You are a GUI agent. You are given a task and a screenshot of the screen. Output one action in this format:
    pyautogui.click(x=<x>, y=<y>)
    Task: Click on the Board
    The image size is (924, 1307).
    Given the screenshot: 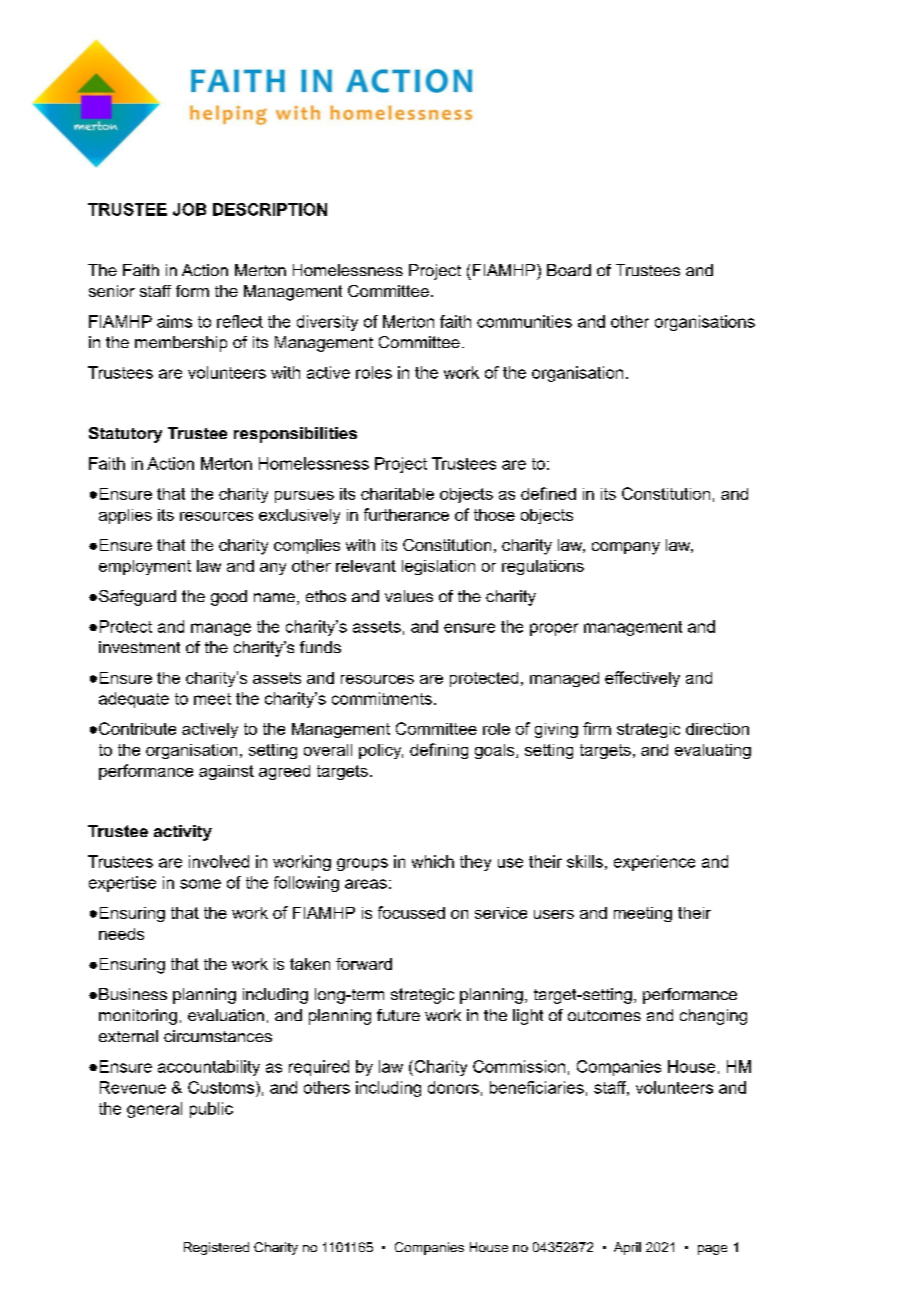 What is the action you would take?
    pyautogui.click(x=569, y=270)
